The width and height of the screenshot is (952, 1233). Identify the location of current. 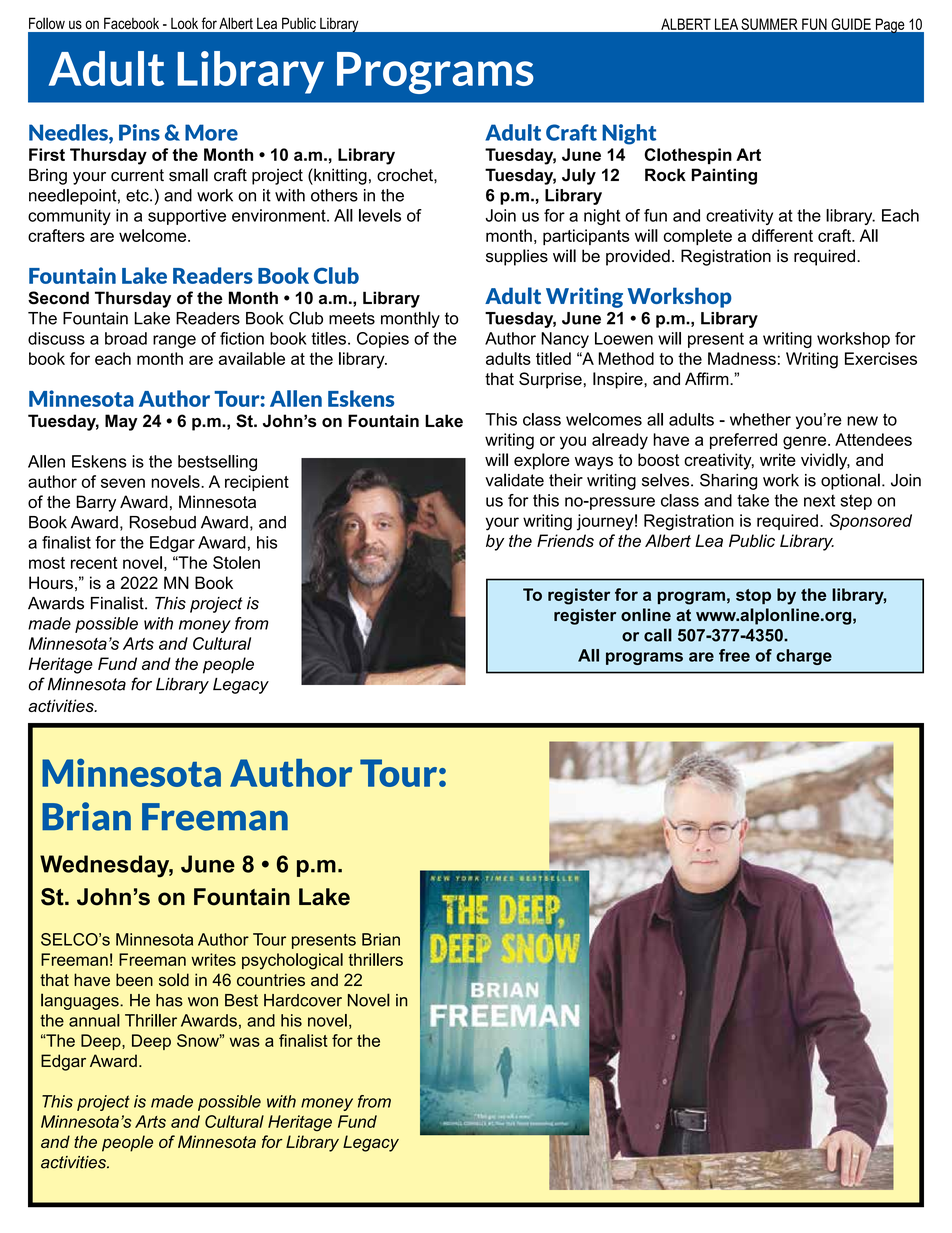
(137, 175).
